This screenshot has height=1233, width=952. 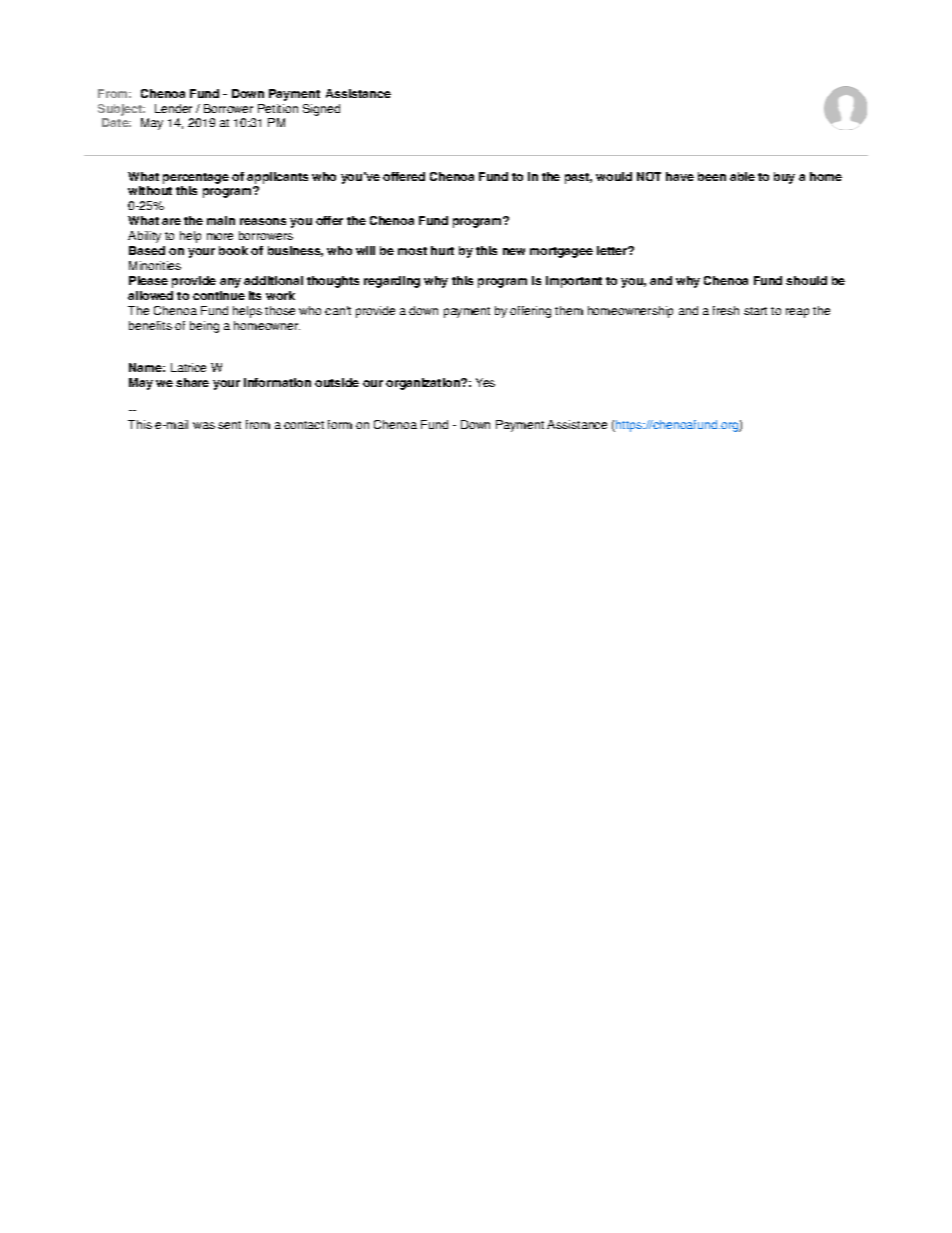 I want to click on been, so click(x=712, y=176).
